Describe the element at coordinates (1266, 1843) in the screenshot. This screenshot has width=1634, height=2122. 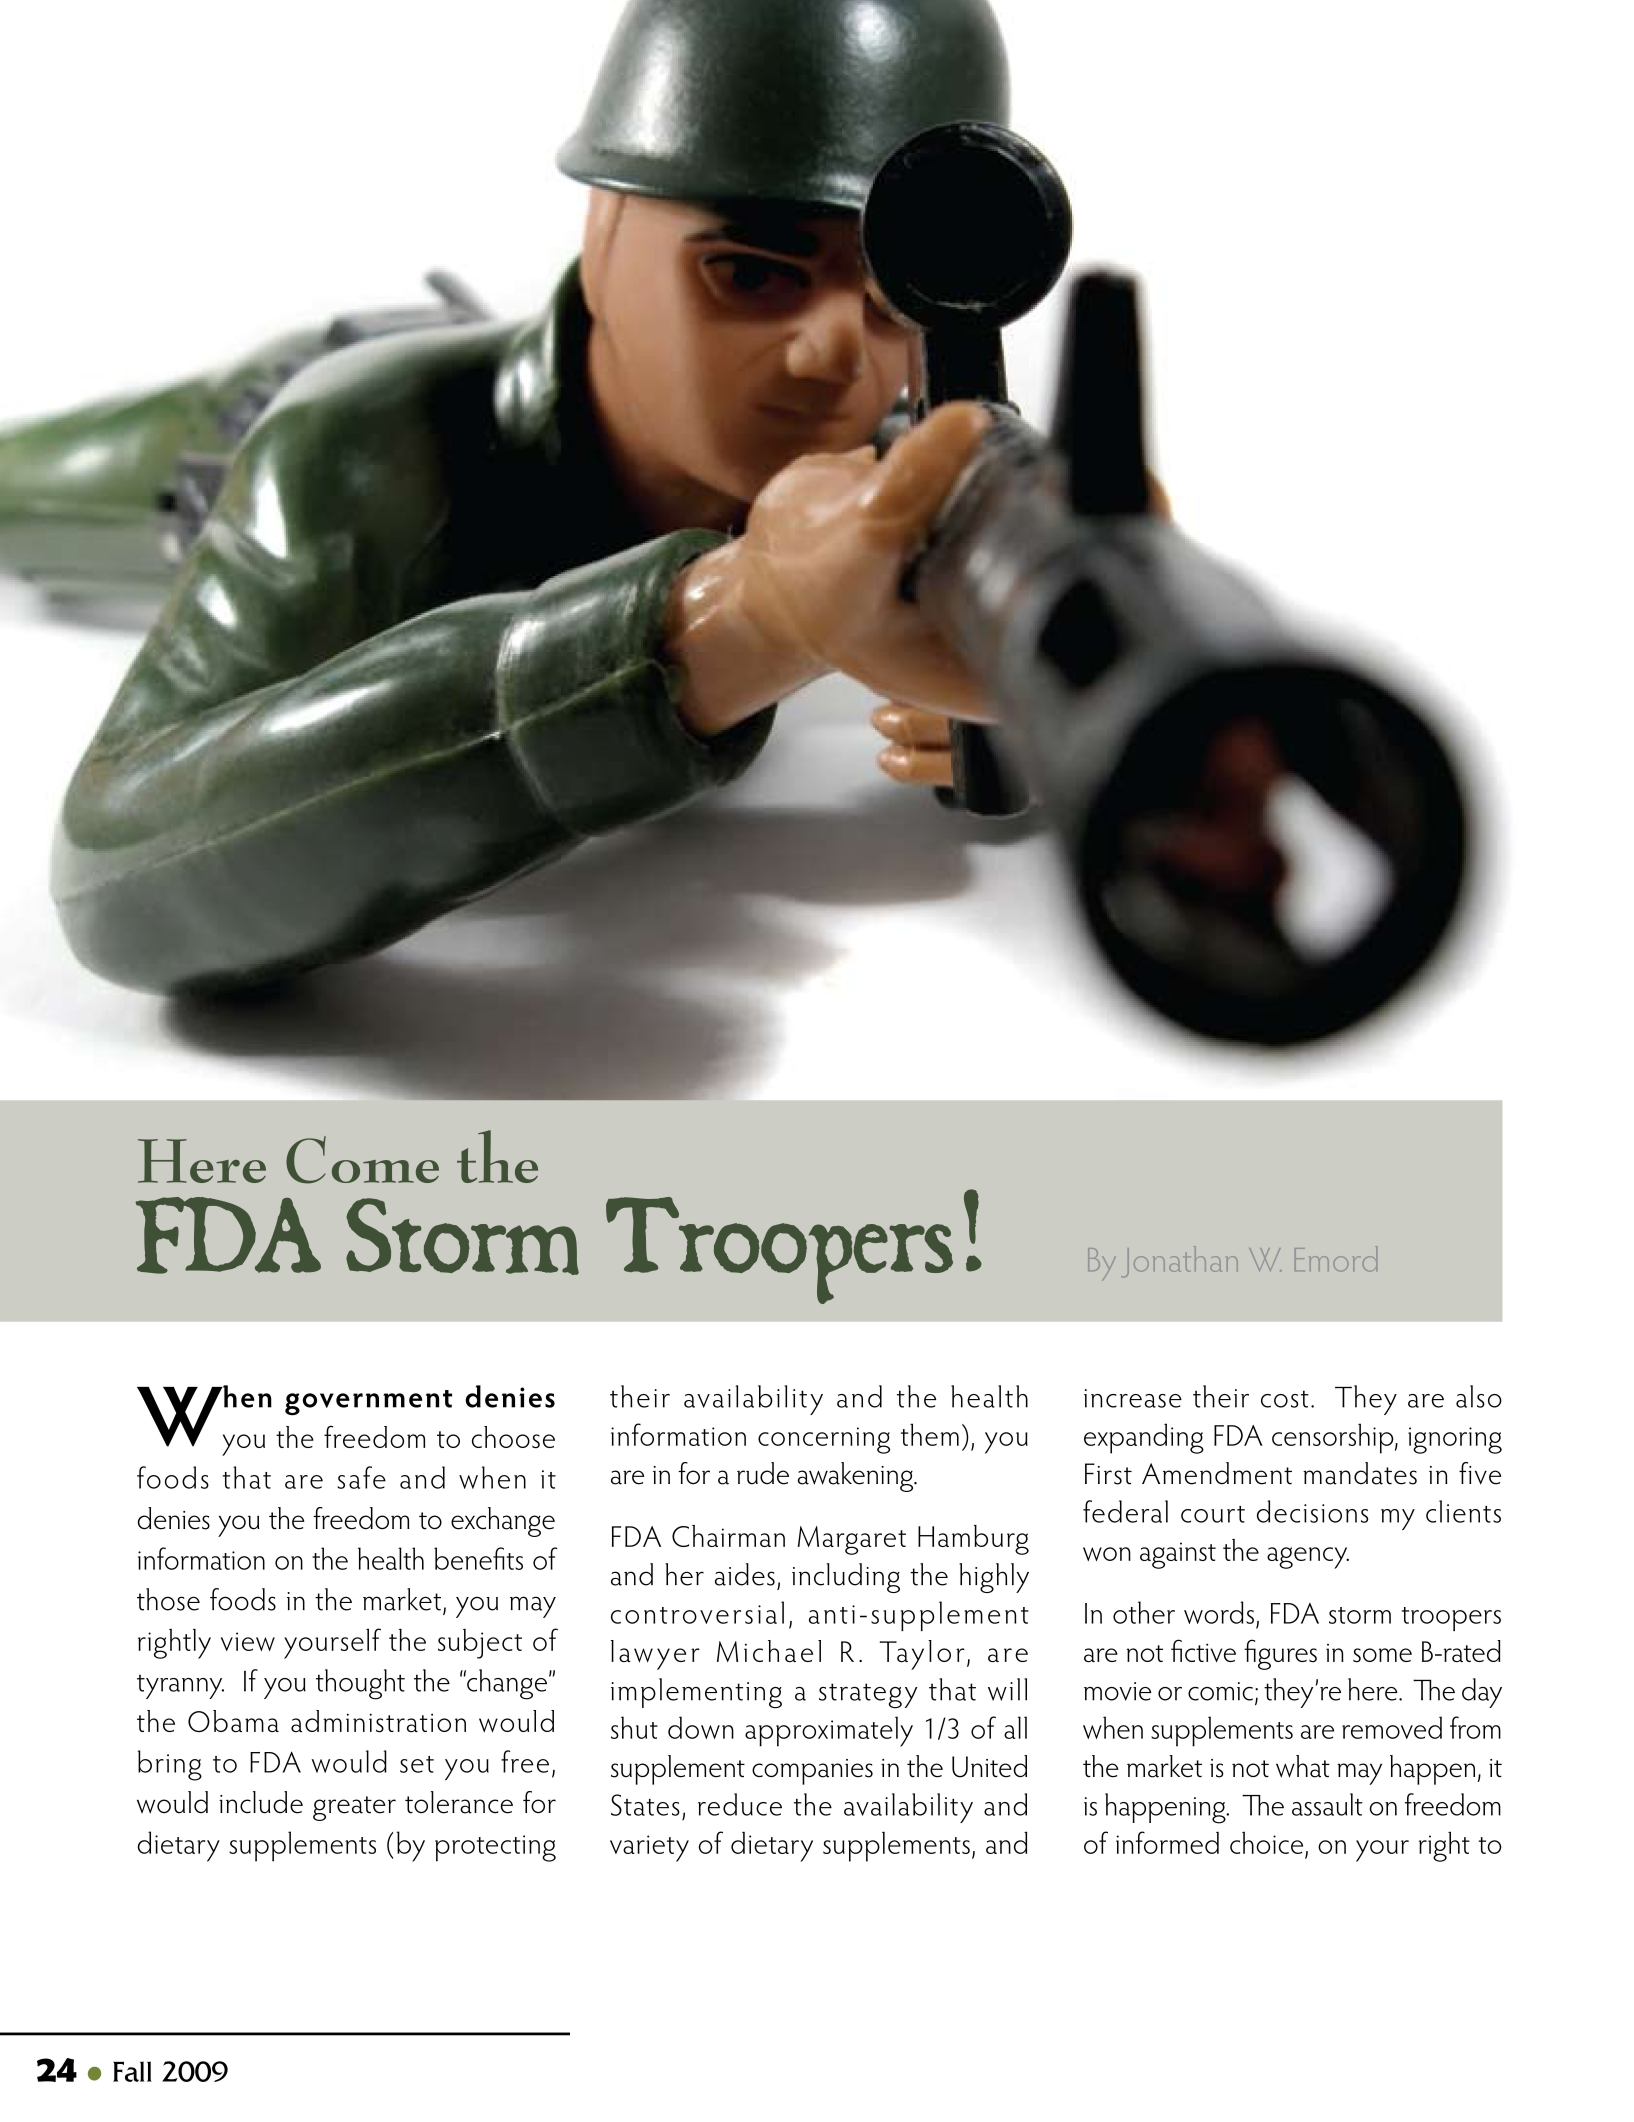
I see `choice` at that location.
